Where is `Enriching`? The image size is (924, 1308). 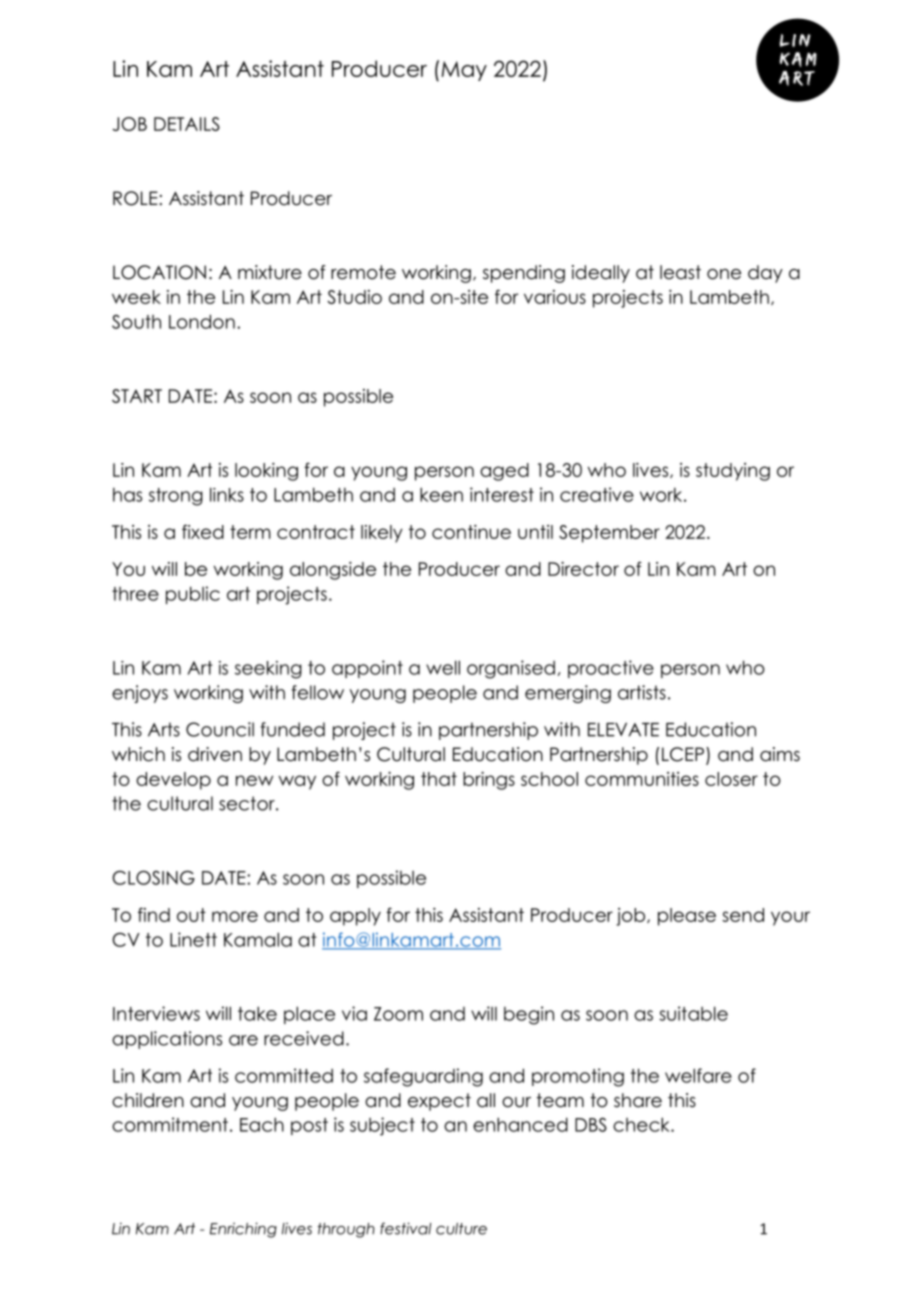
Enriching is located at coordinates (243, 1230).
